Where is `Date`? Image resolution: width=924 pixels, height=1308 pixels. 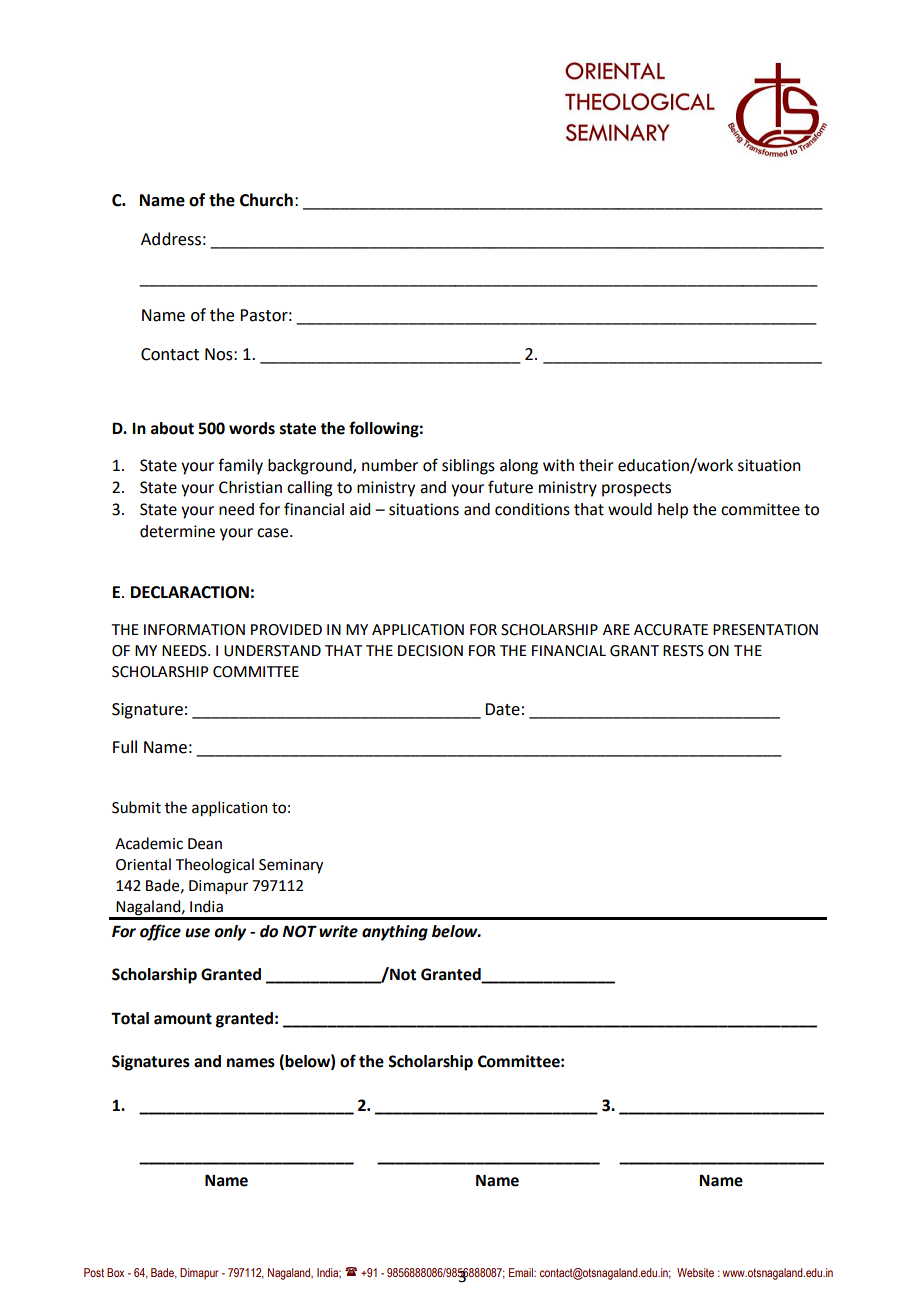 Date is located at coordinates (502, 709).
